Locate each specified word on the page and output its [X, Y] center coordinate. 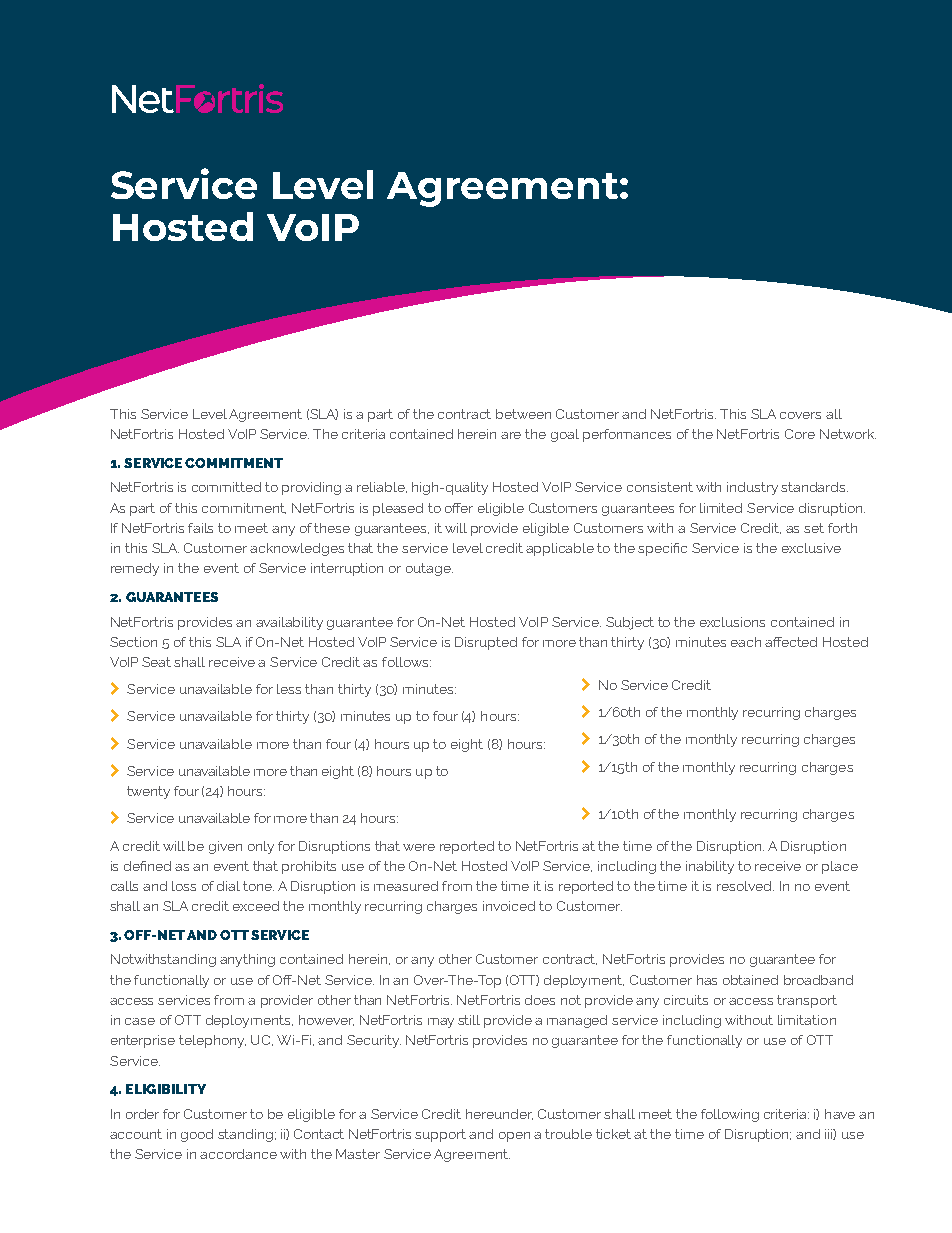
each [746, 642]
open [514, 1137]
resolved [745, 886]
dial [228, 886]
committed [226, 487]
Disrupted [486, 643]
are [511, 435]
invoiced [509, 906]
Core [800, 434]
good [197, 1135]
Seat [156, 662]
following [730, 1115]
